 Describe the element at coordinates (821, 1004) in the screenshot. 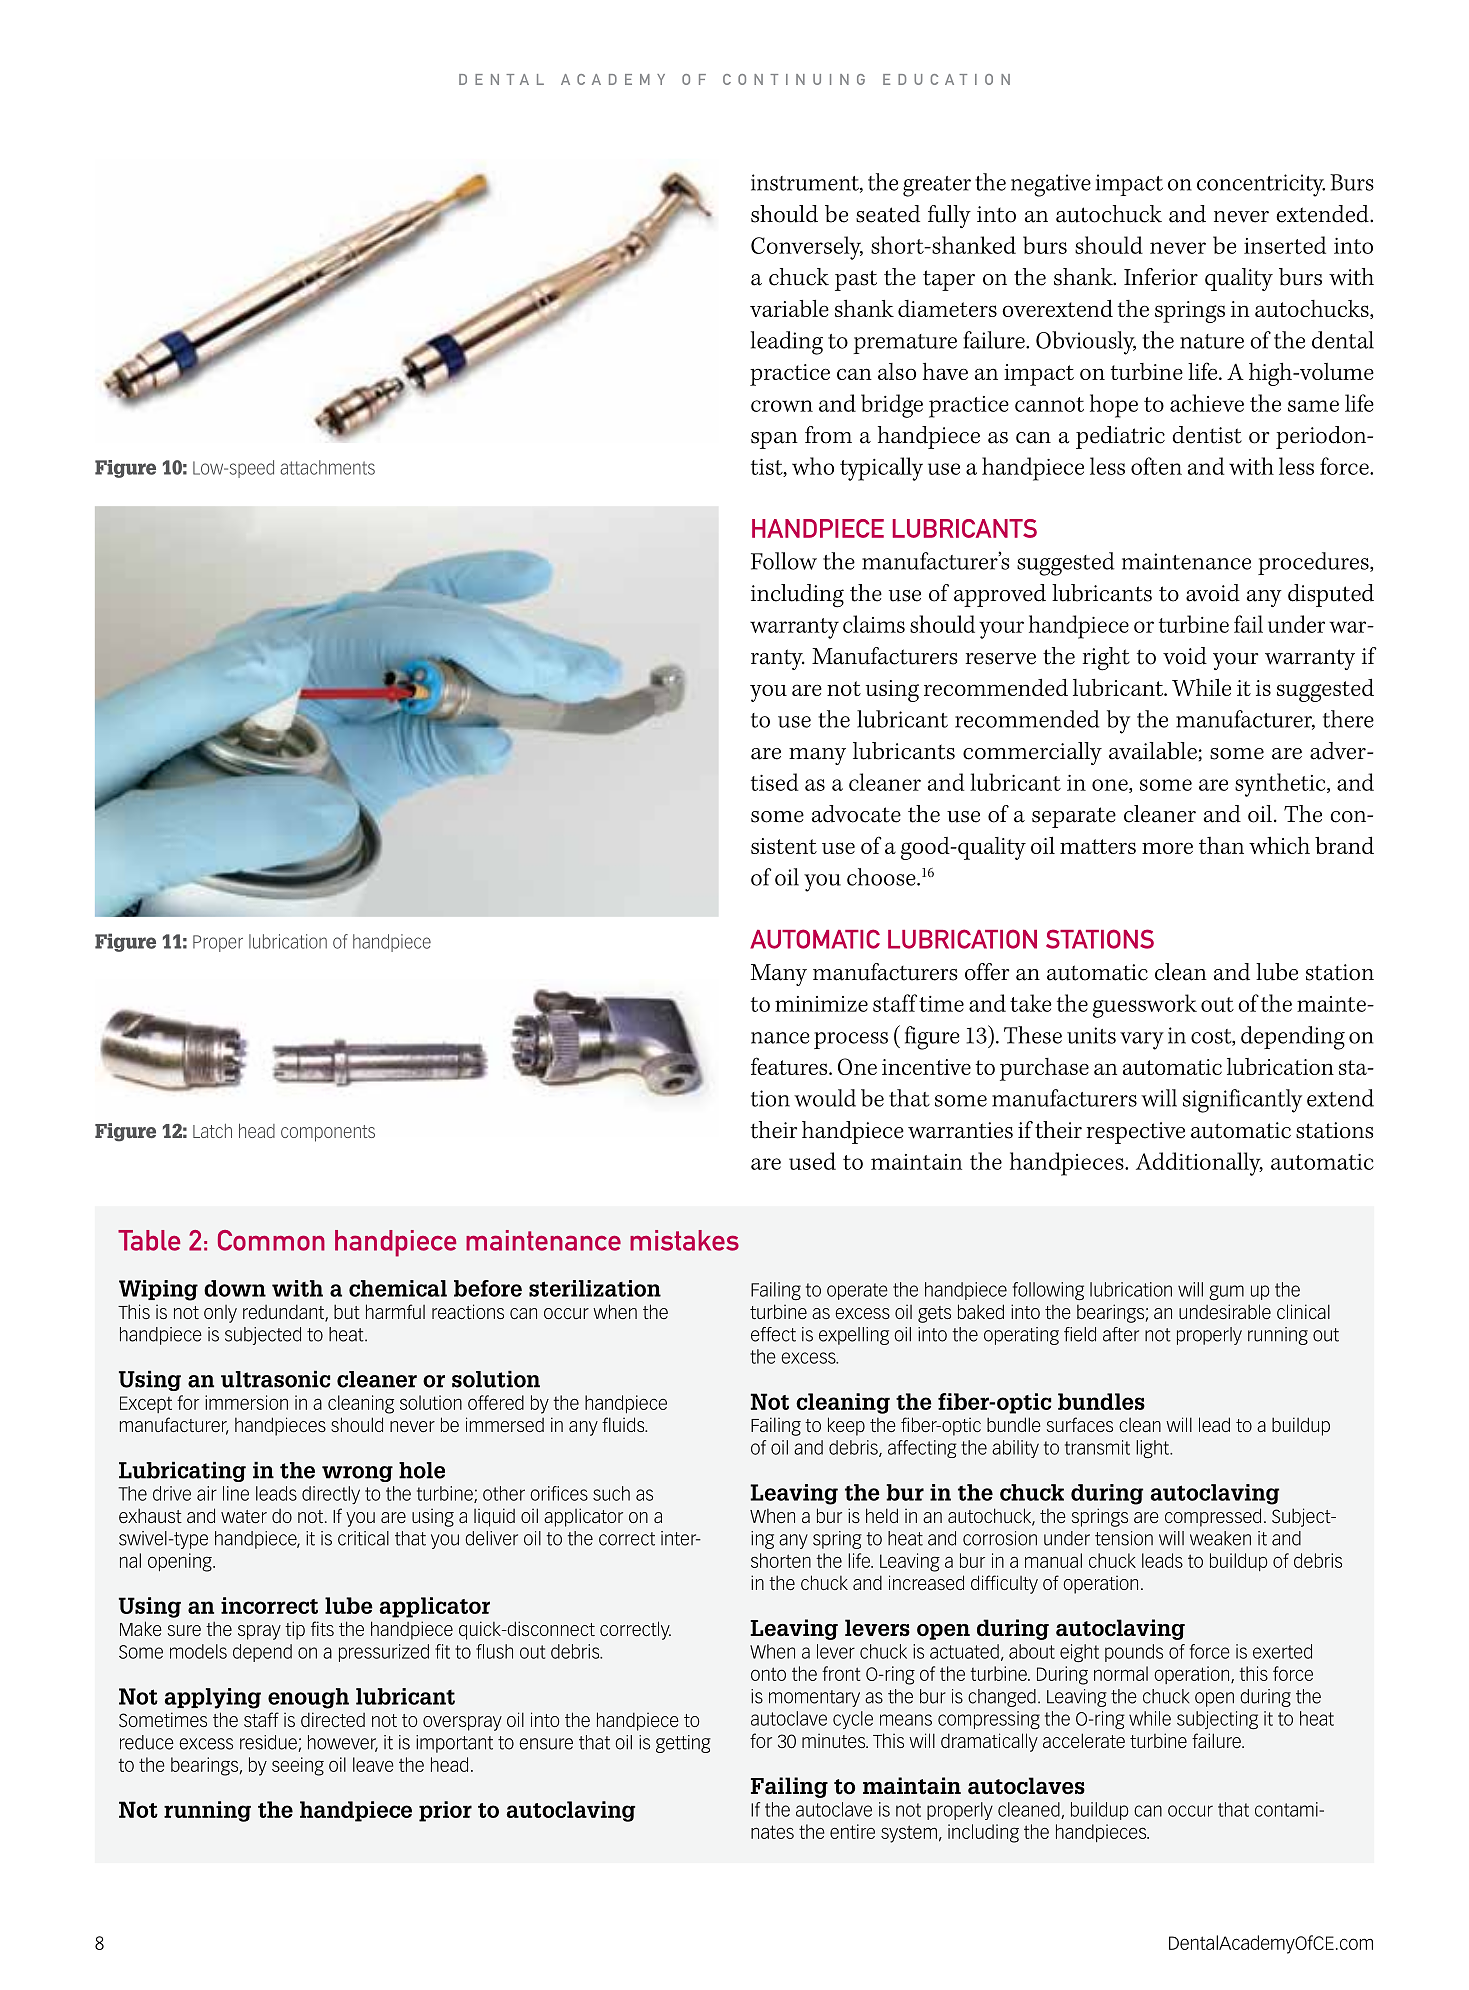

I see `minimize` at that location.
